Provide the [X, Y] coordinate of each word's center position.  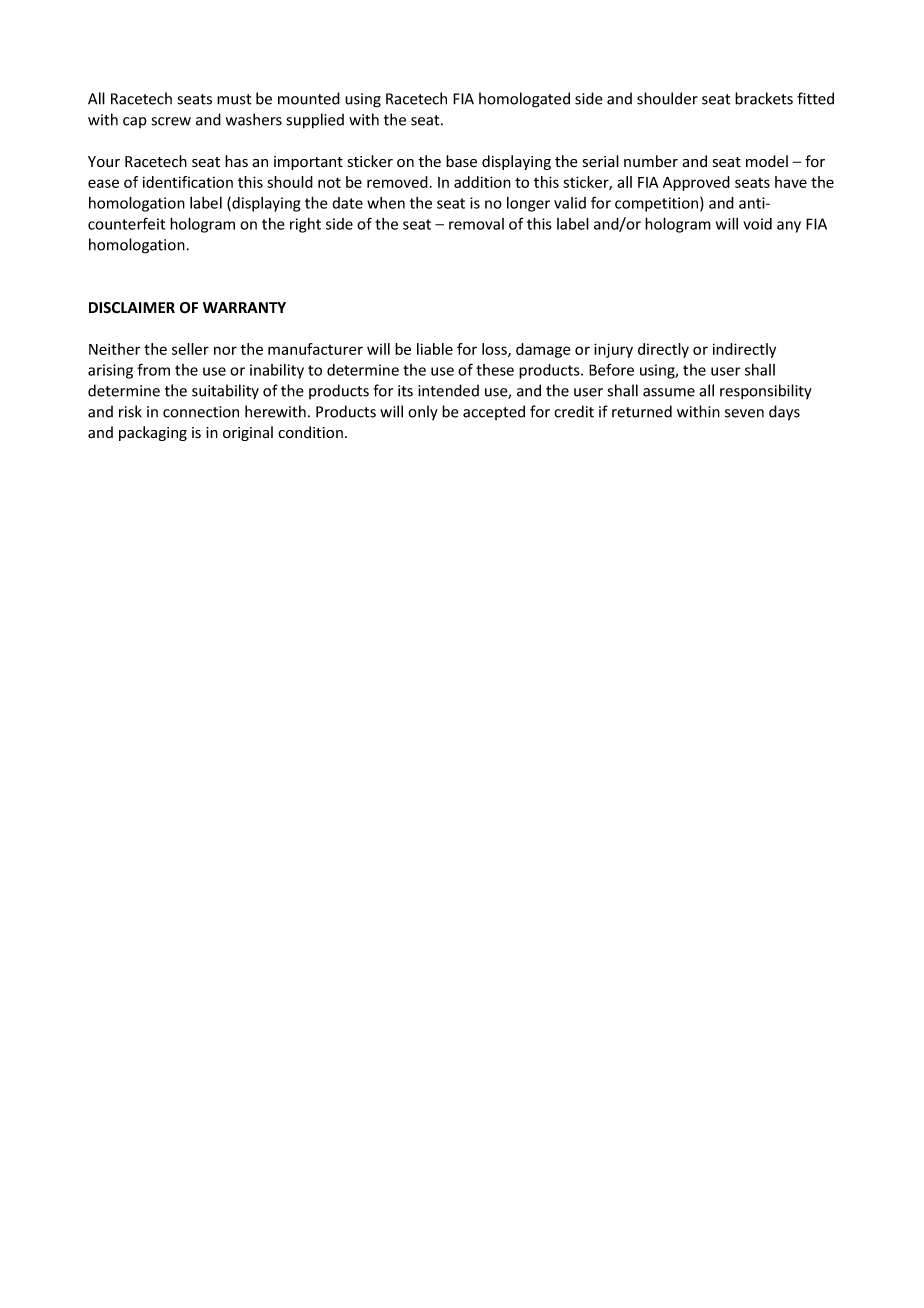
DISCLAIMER [132, 308]
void [757, 224]
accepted [494, 412]
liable [435, 349]
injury [613, 350]
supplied [315, 121]
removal [476, 224]
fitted [815, 98]
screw [171, 121]
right [305, 225]
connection [201, 412]
